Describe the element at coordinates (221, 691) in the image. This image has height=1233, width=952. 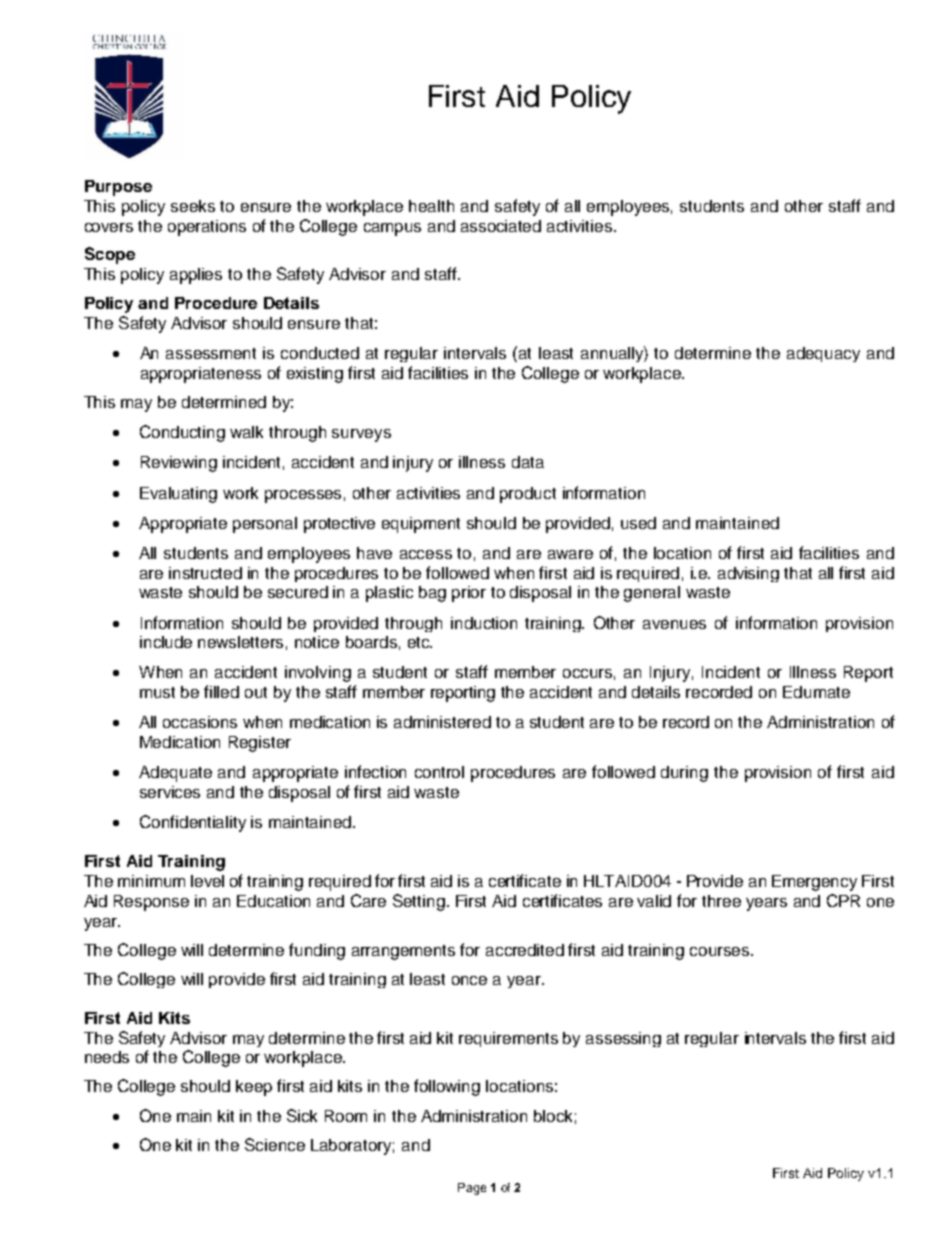
I see `filled` at that location.
